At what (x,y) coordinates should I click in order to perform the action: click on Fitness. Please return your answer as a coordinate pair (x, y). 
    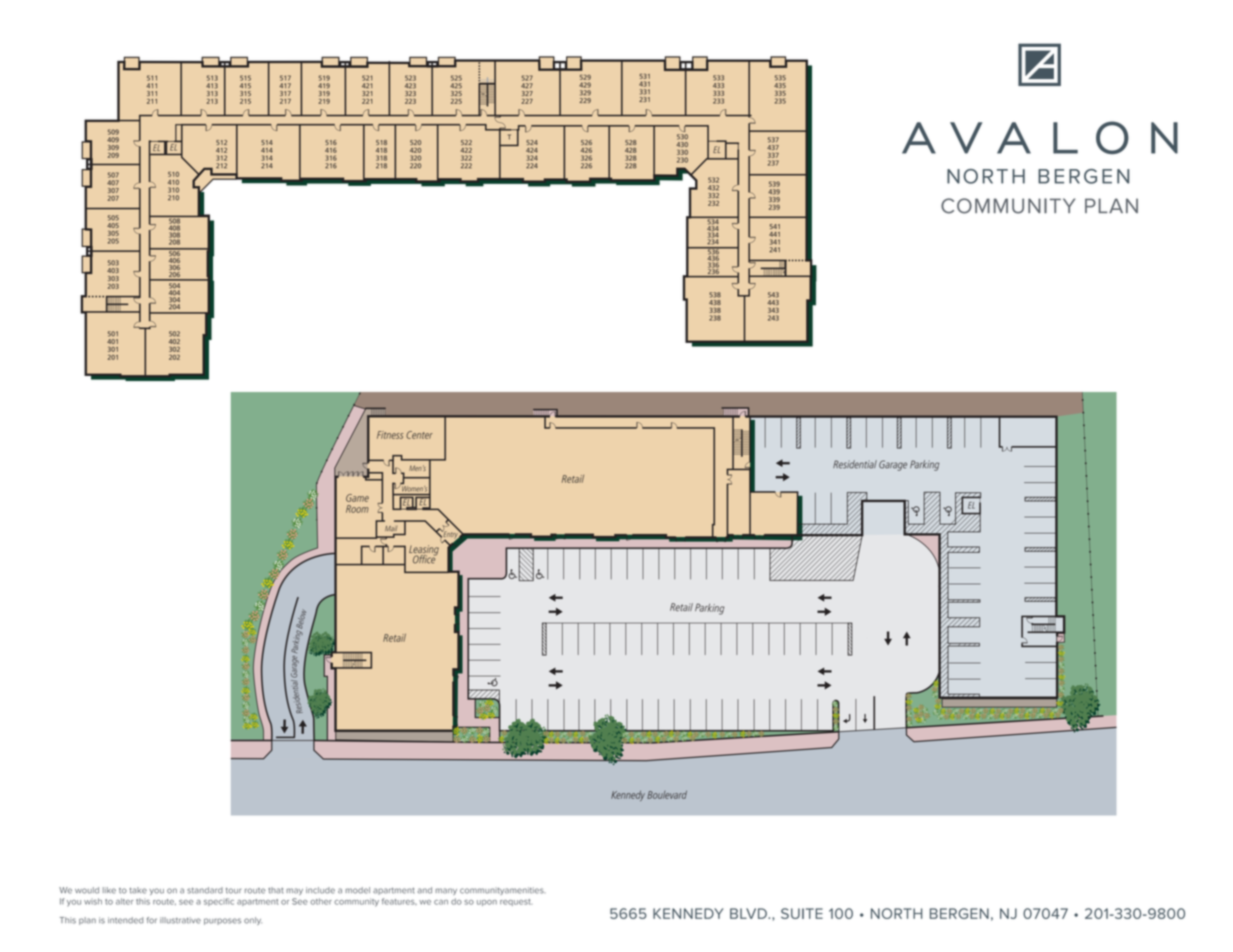
    Looking at the image, I should click on (390, 435).
